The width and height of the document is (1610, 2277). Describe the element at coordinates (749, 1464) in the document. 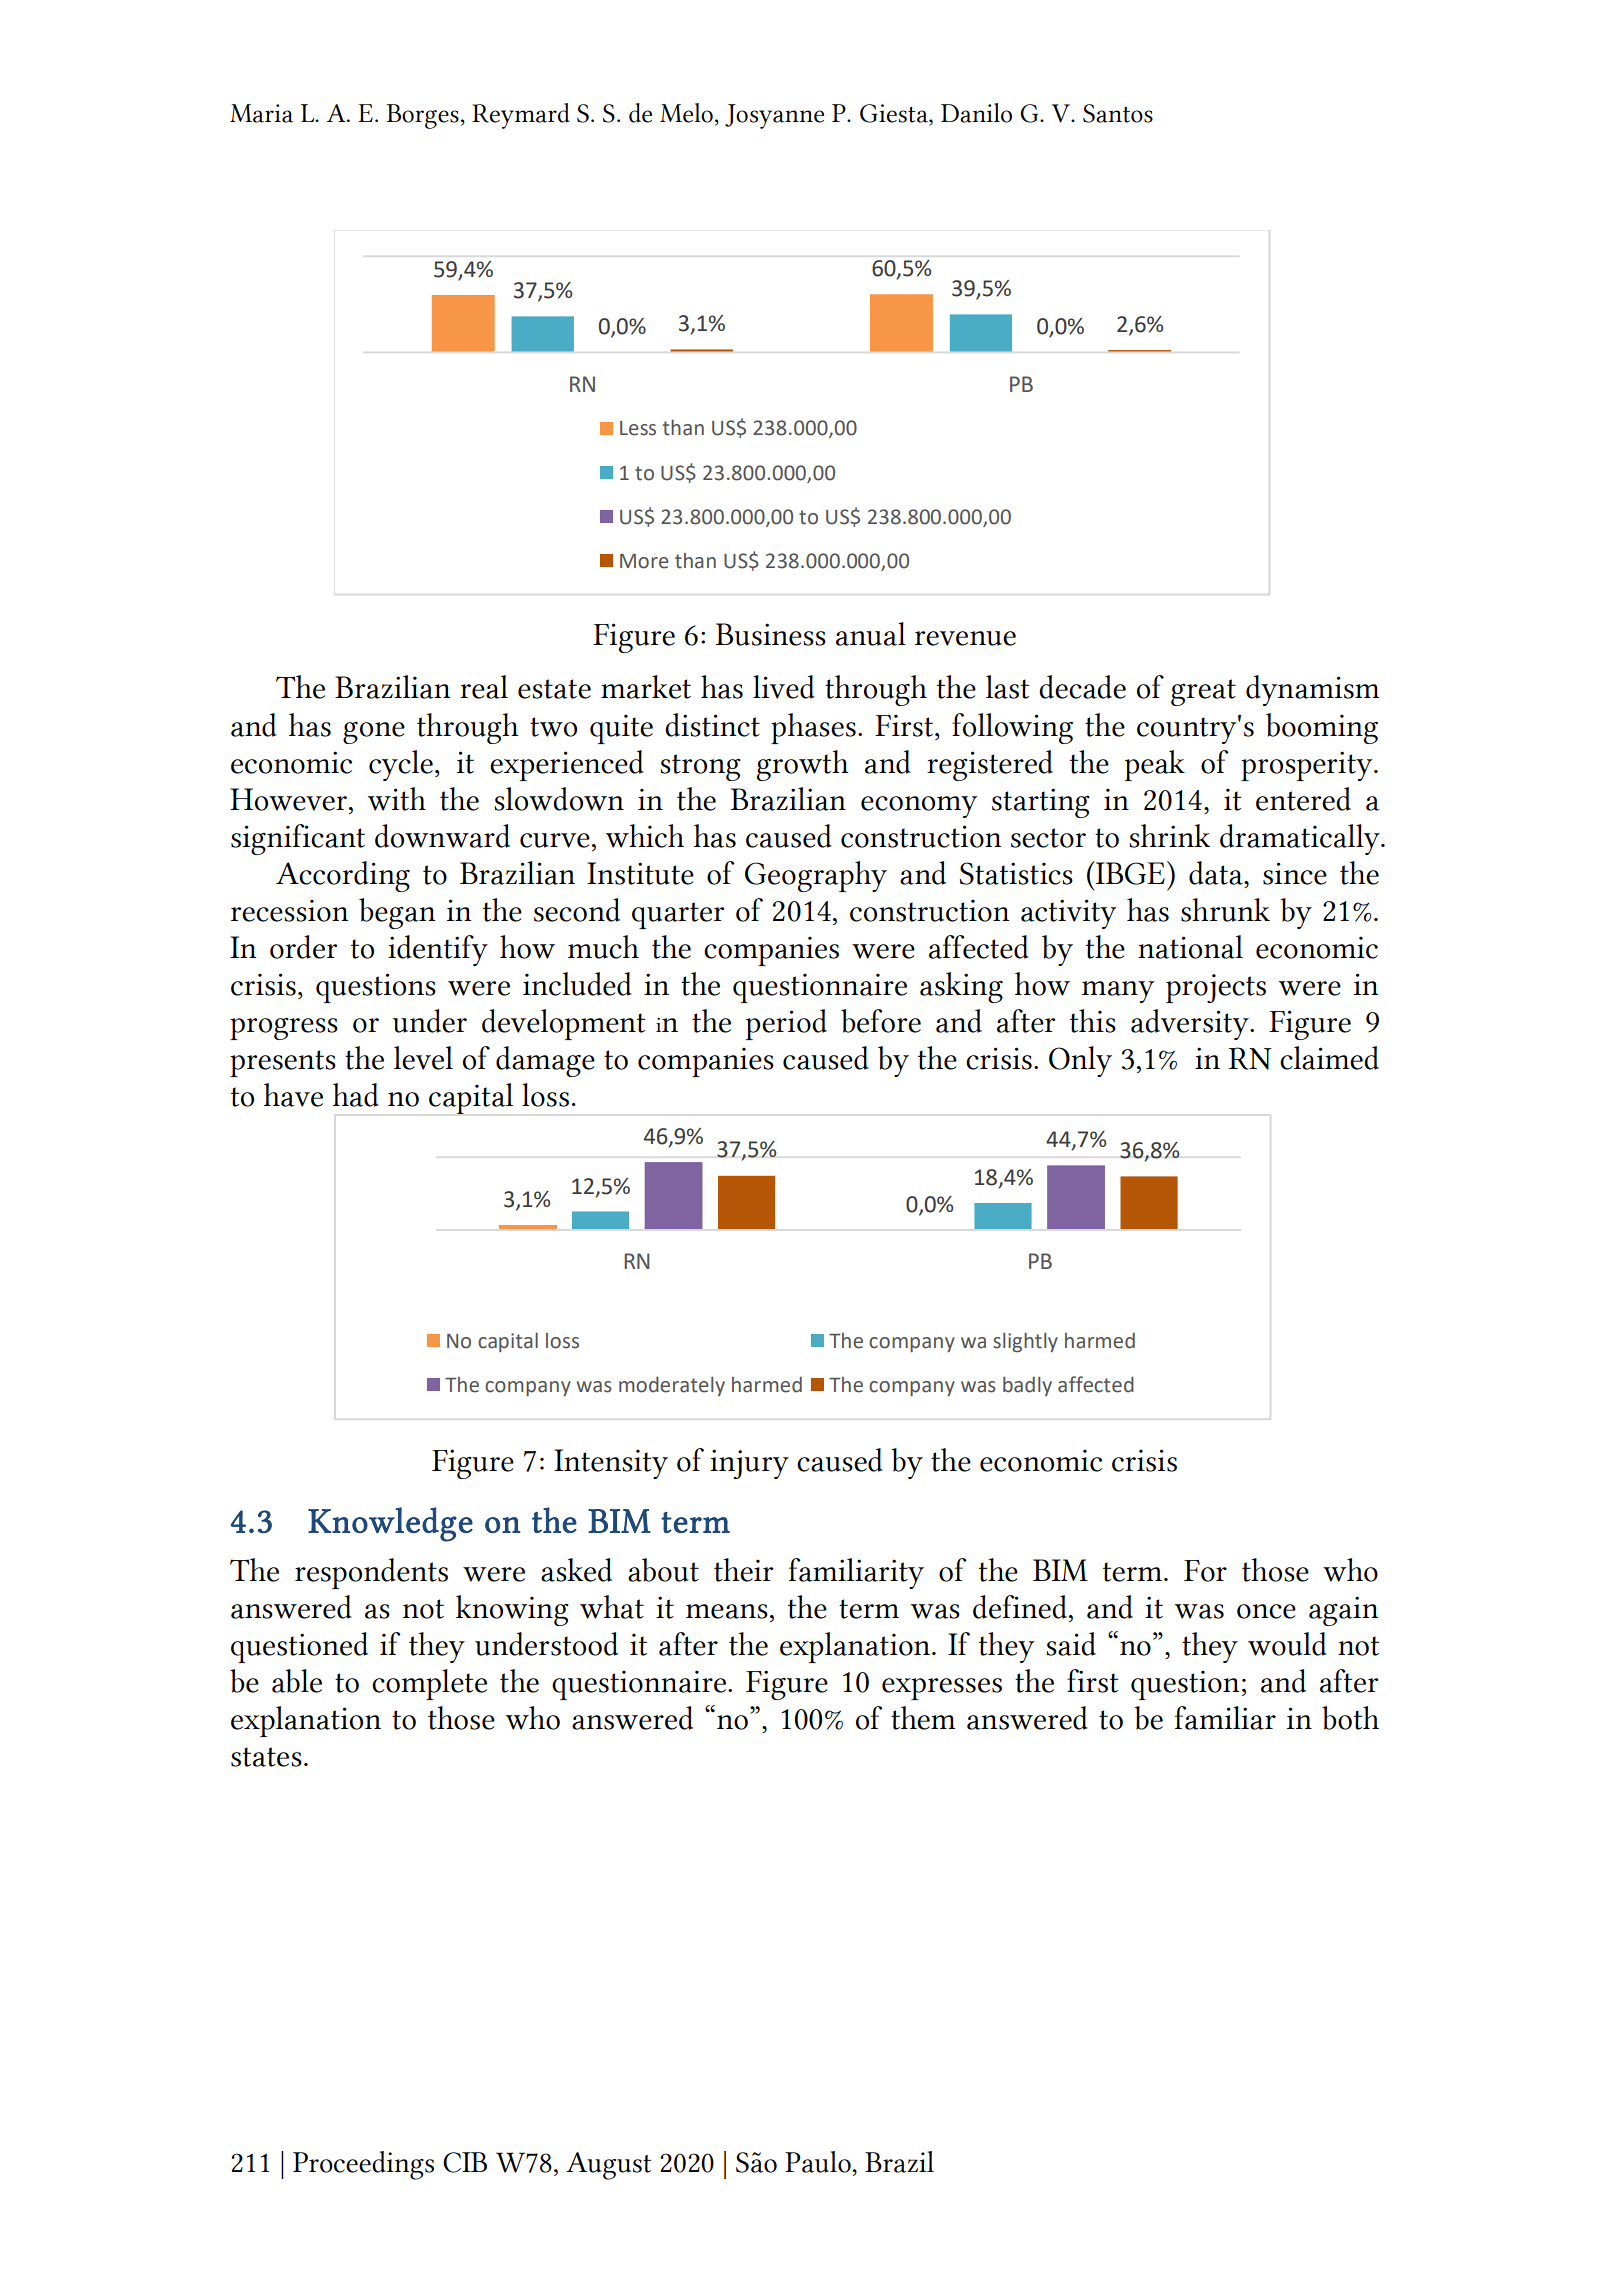

I see `injury` at that location.
